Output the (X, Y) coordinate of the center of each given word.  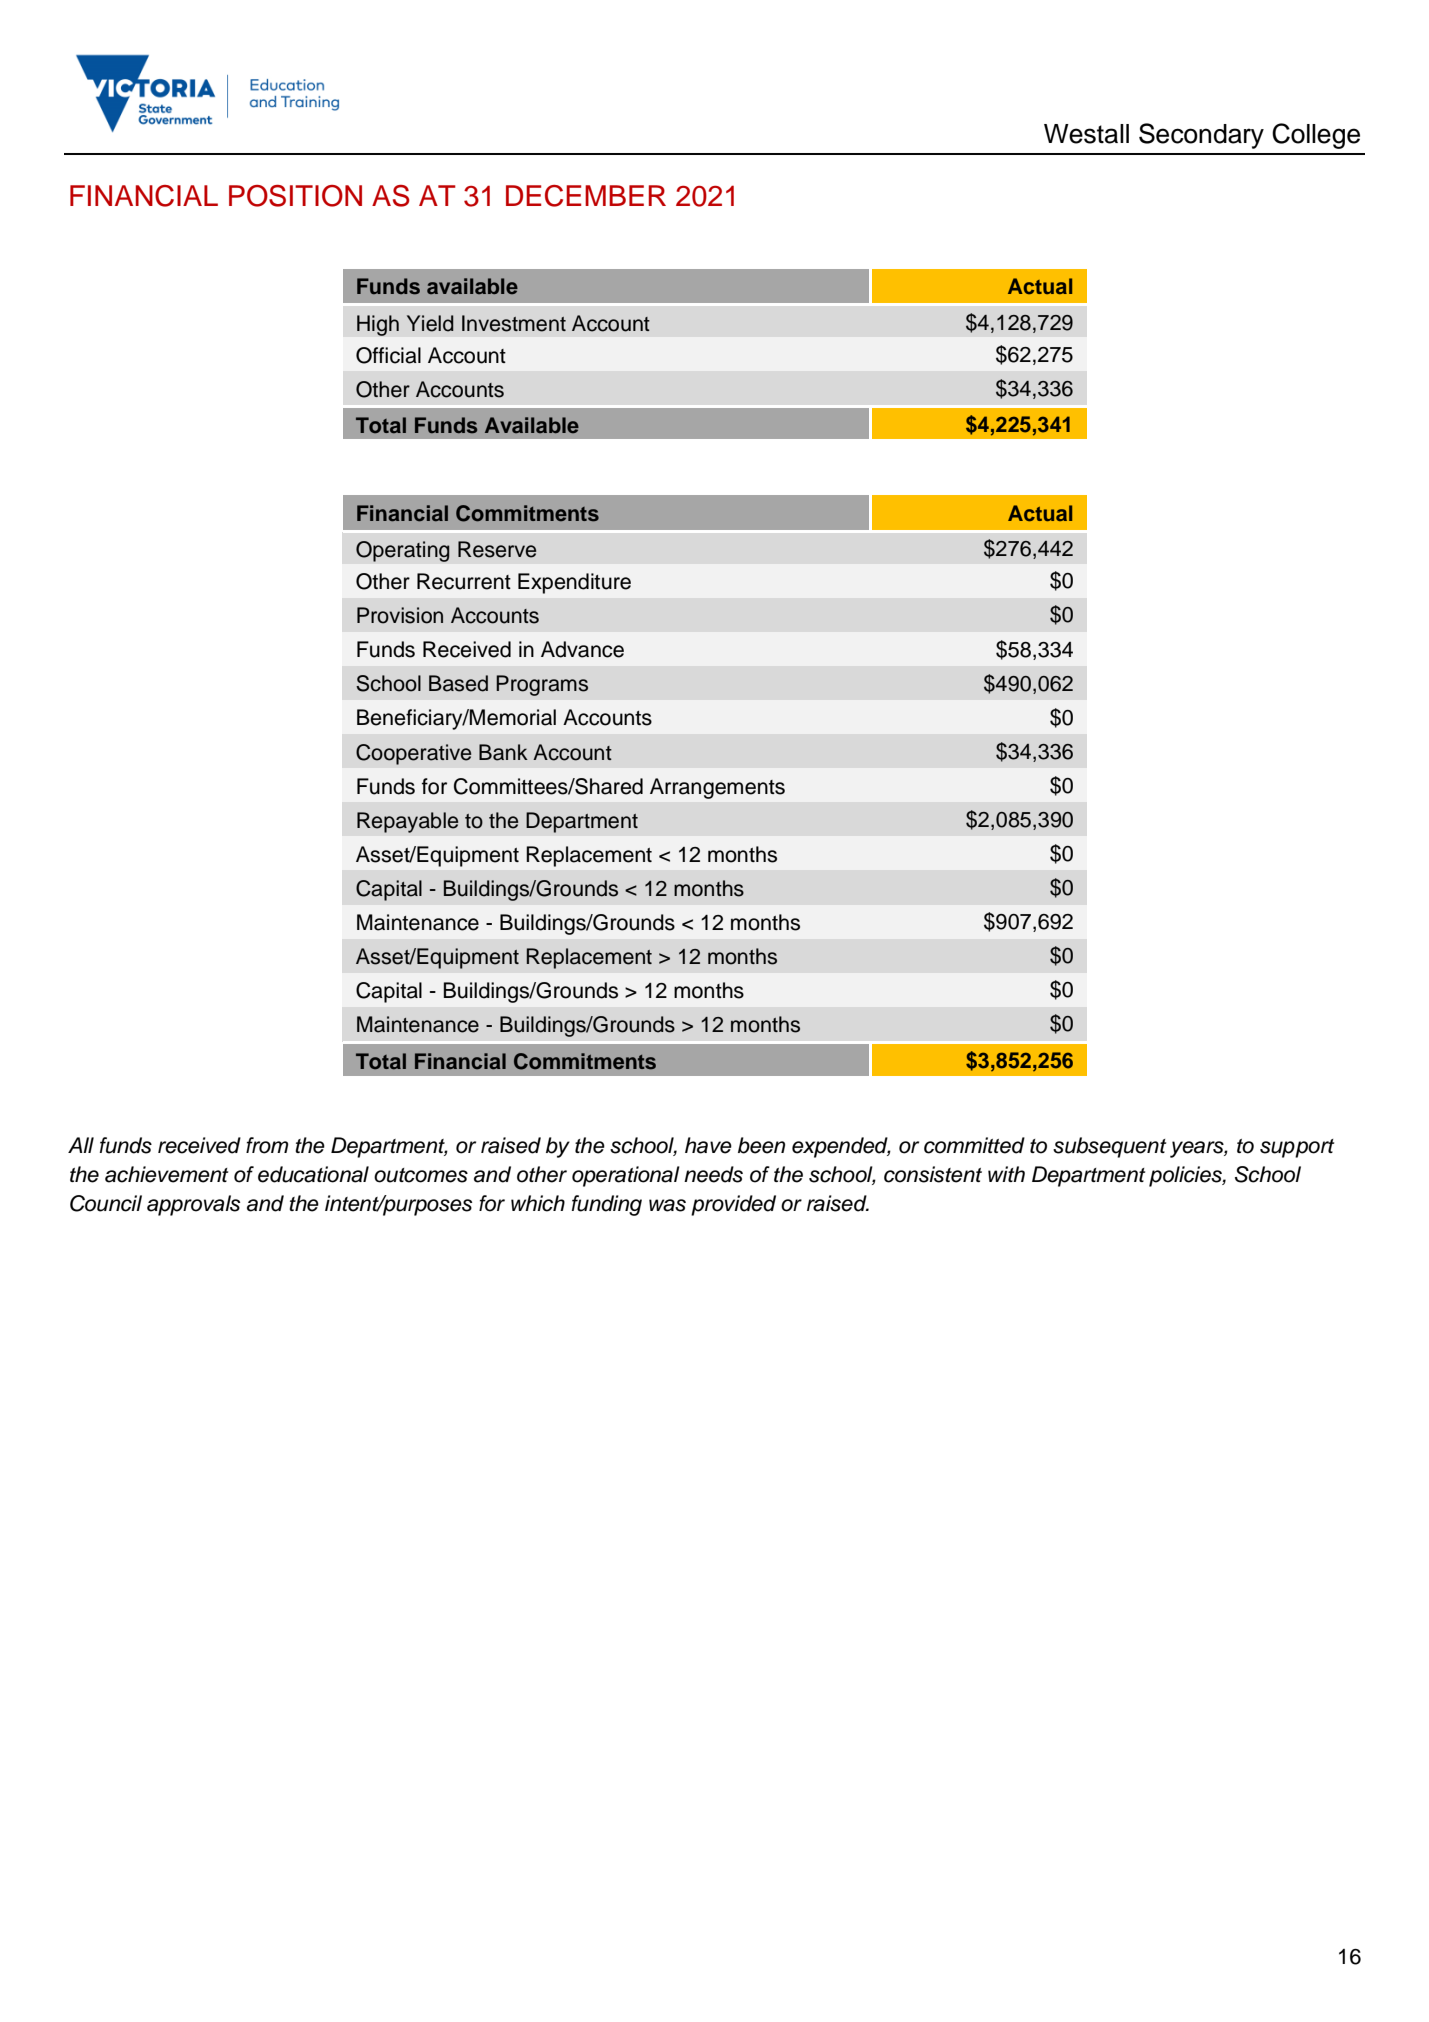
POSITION (295, 196)
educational (313, 1174)
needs (713, 1174)
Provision (400, 615)
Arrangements (717, 788)
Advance (582, 649)
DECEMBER (586, 196)
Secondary (1201, 136)
